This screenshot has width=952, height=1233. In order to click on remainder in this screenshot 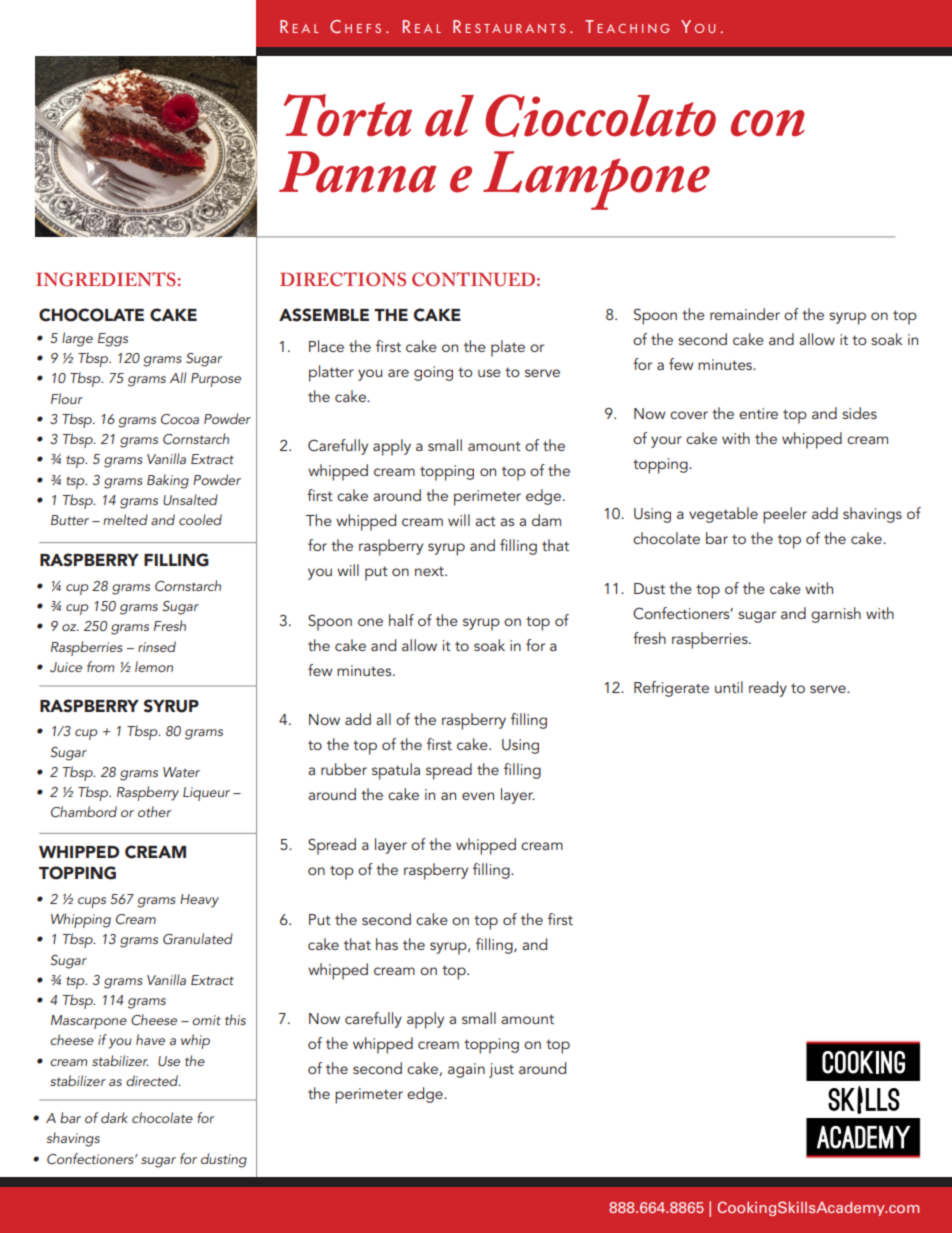, I will do `click(745, 314)`.
